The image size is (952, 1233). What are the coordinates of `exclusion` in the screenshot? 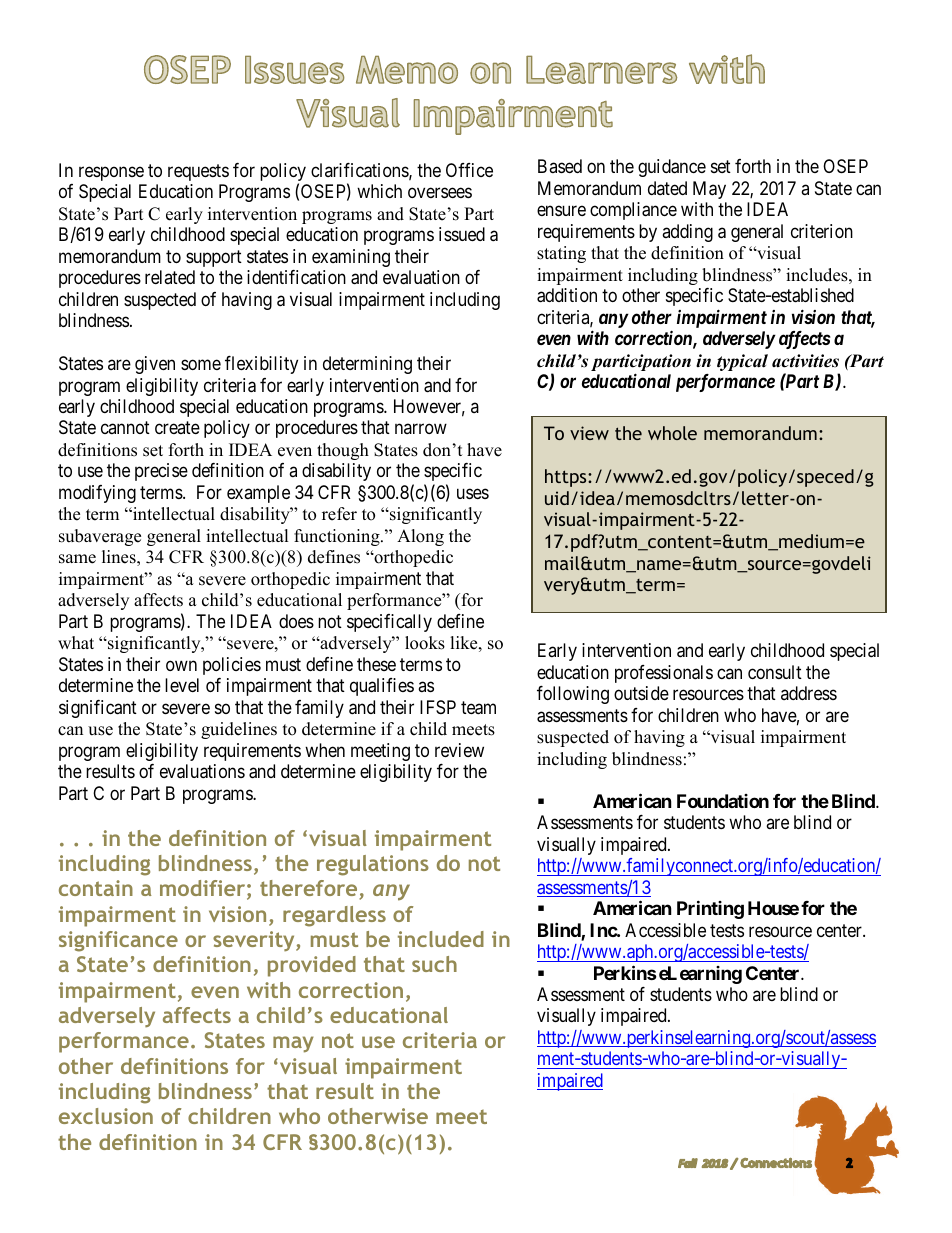 It's located at (106, 1116).
